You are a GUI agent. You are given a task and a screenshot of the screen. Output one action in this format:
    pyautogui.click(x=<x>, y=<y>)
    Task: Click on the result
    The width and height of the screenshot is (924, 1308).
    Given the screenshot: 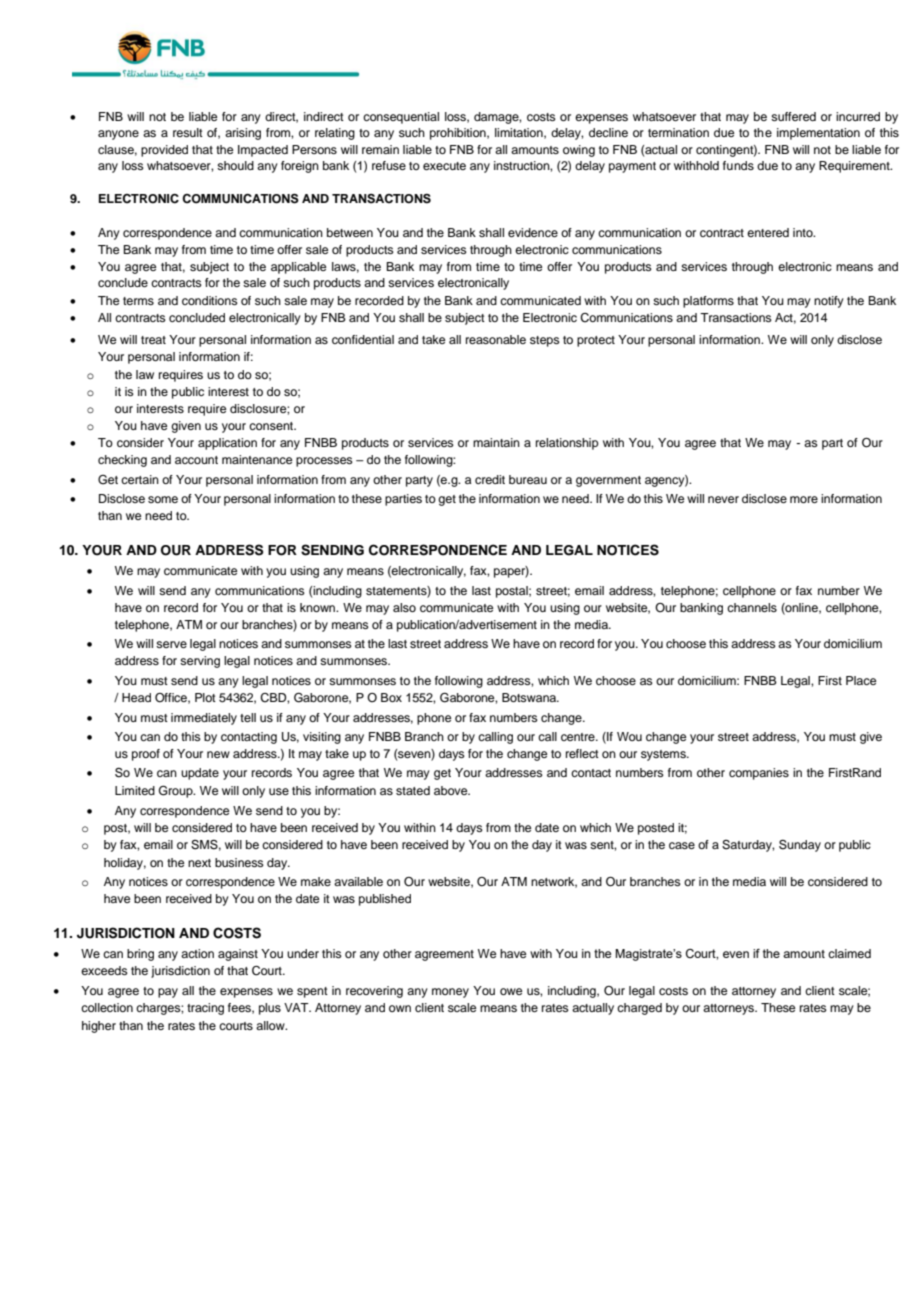 What is the action you would take?
    pyautogui.click(x=188, y=132)
